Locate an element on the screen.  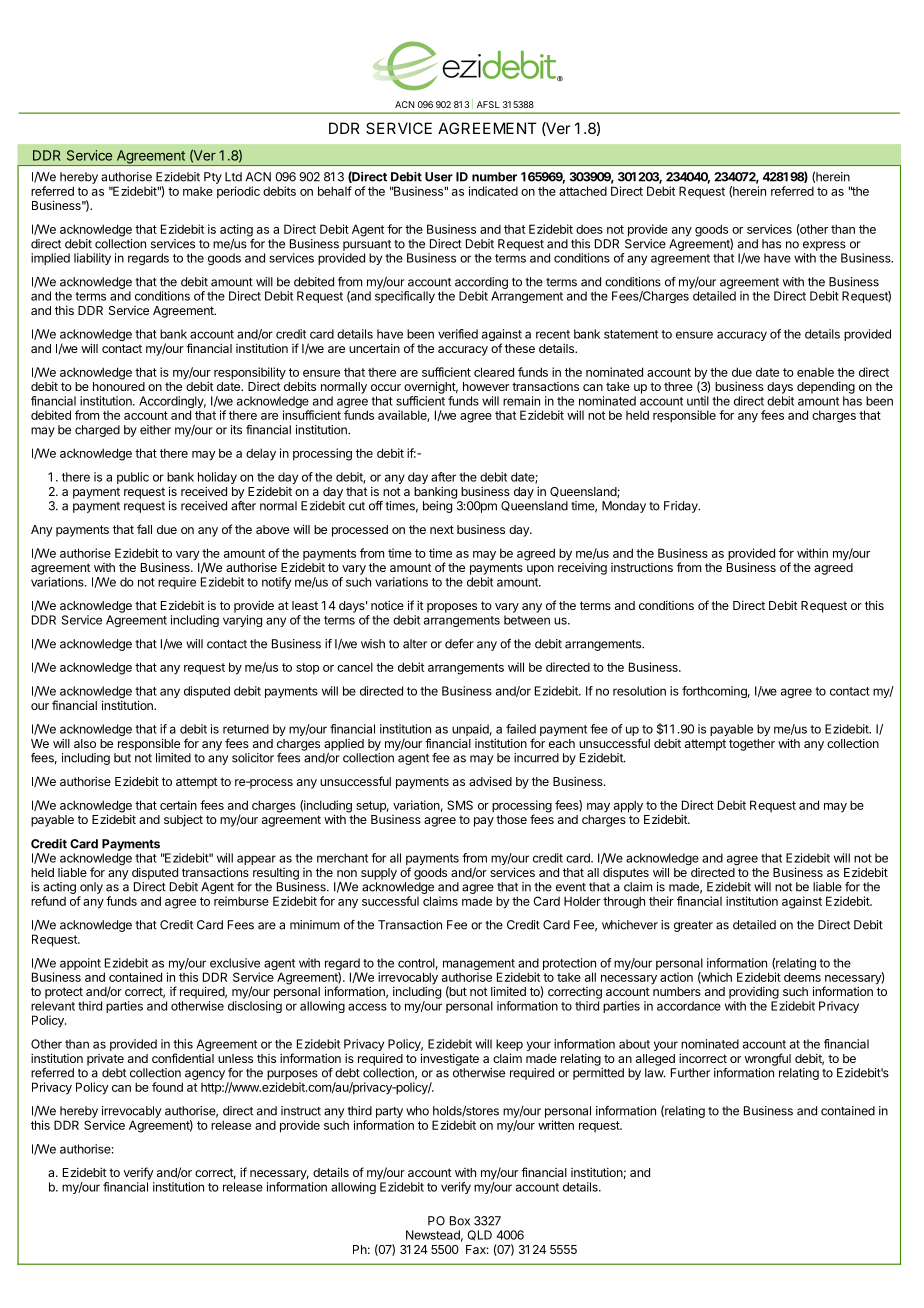
fall is located at coordinates (144, 529).
